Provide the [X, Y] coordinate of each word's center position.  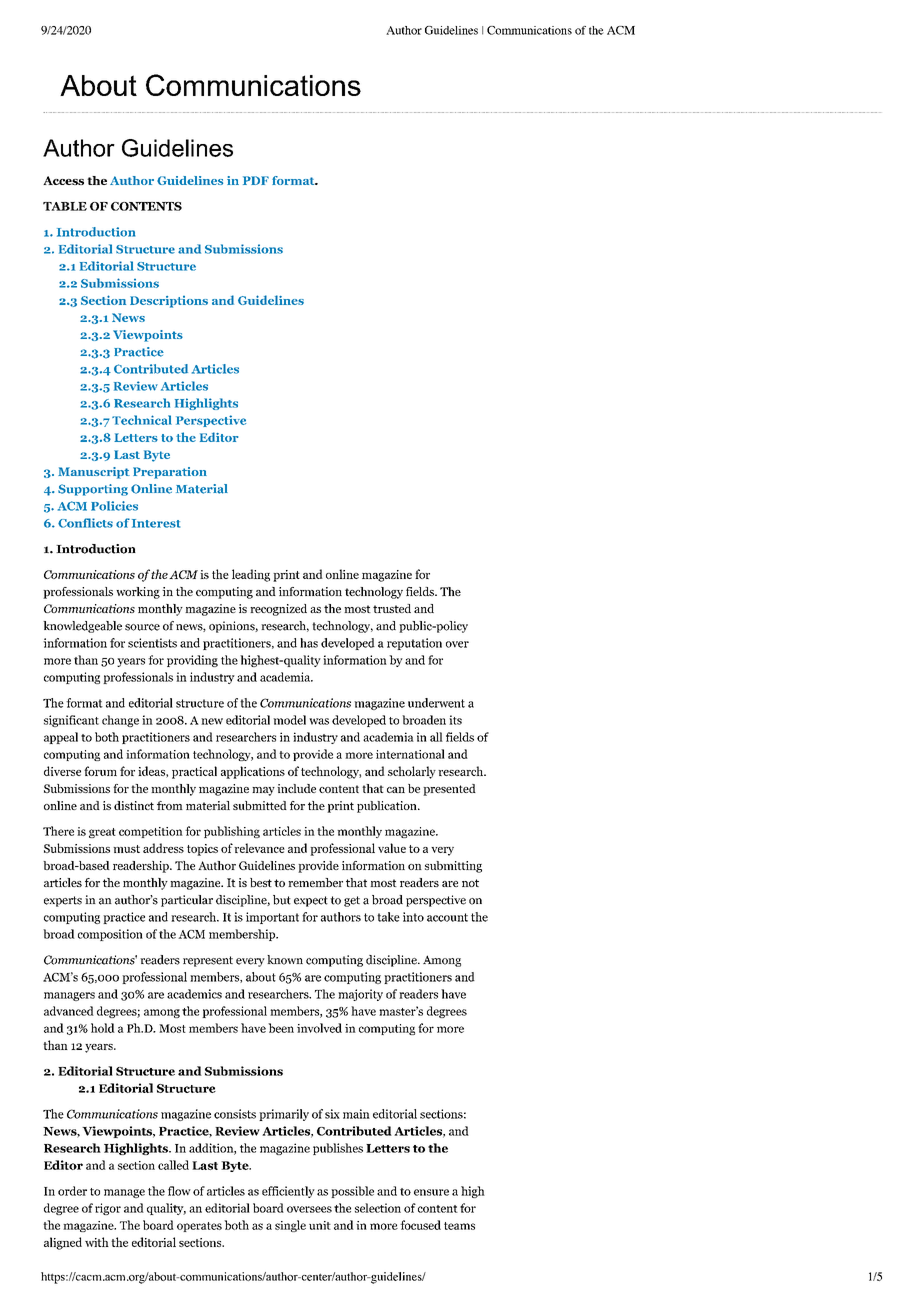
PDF [256, 180]
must [126, 849]
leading [251, 575]
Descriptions [169, 302]
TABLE [65, 206]
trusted [392, 608]
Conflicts [85, 523]
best [261, 882]
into [413, 917]
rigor [108, 1209]
